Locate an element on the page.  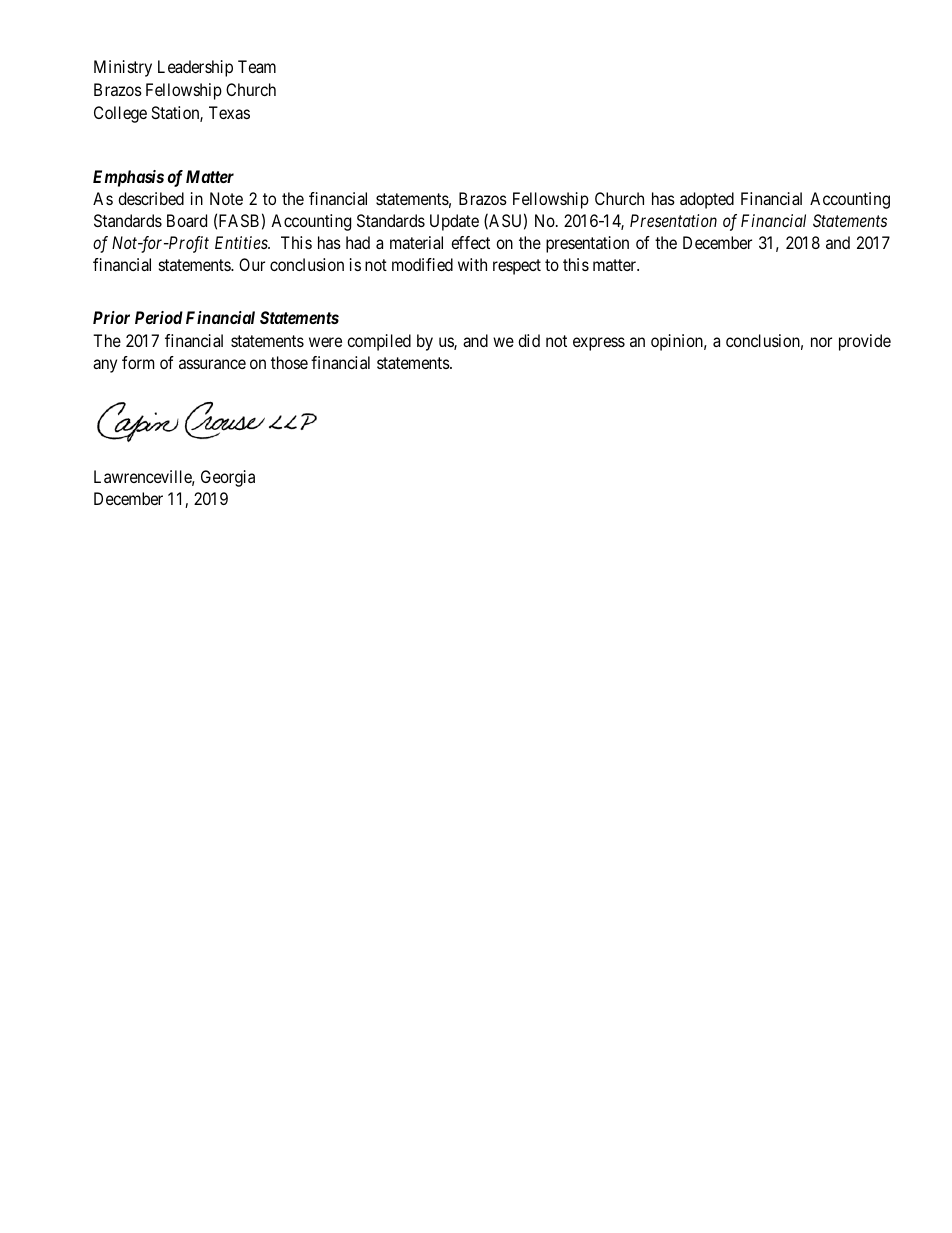
Leadership is located at coordinates (195, 68).
